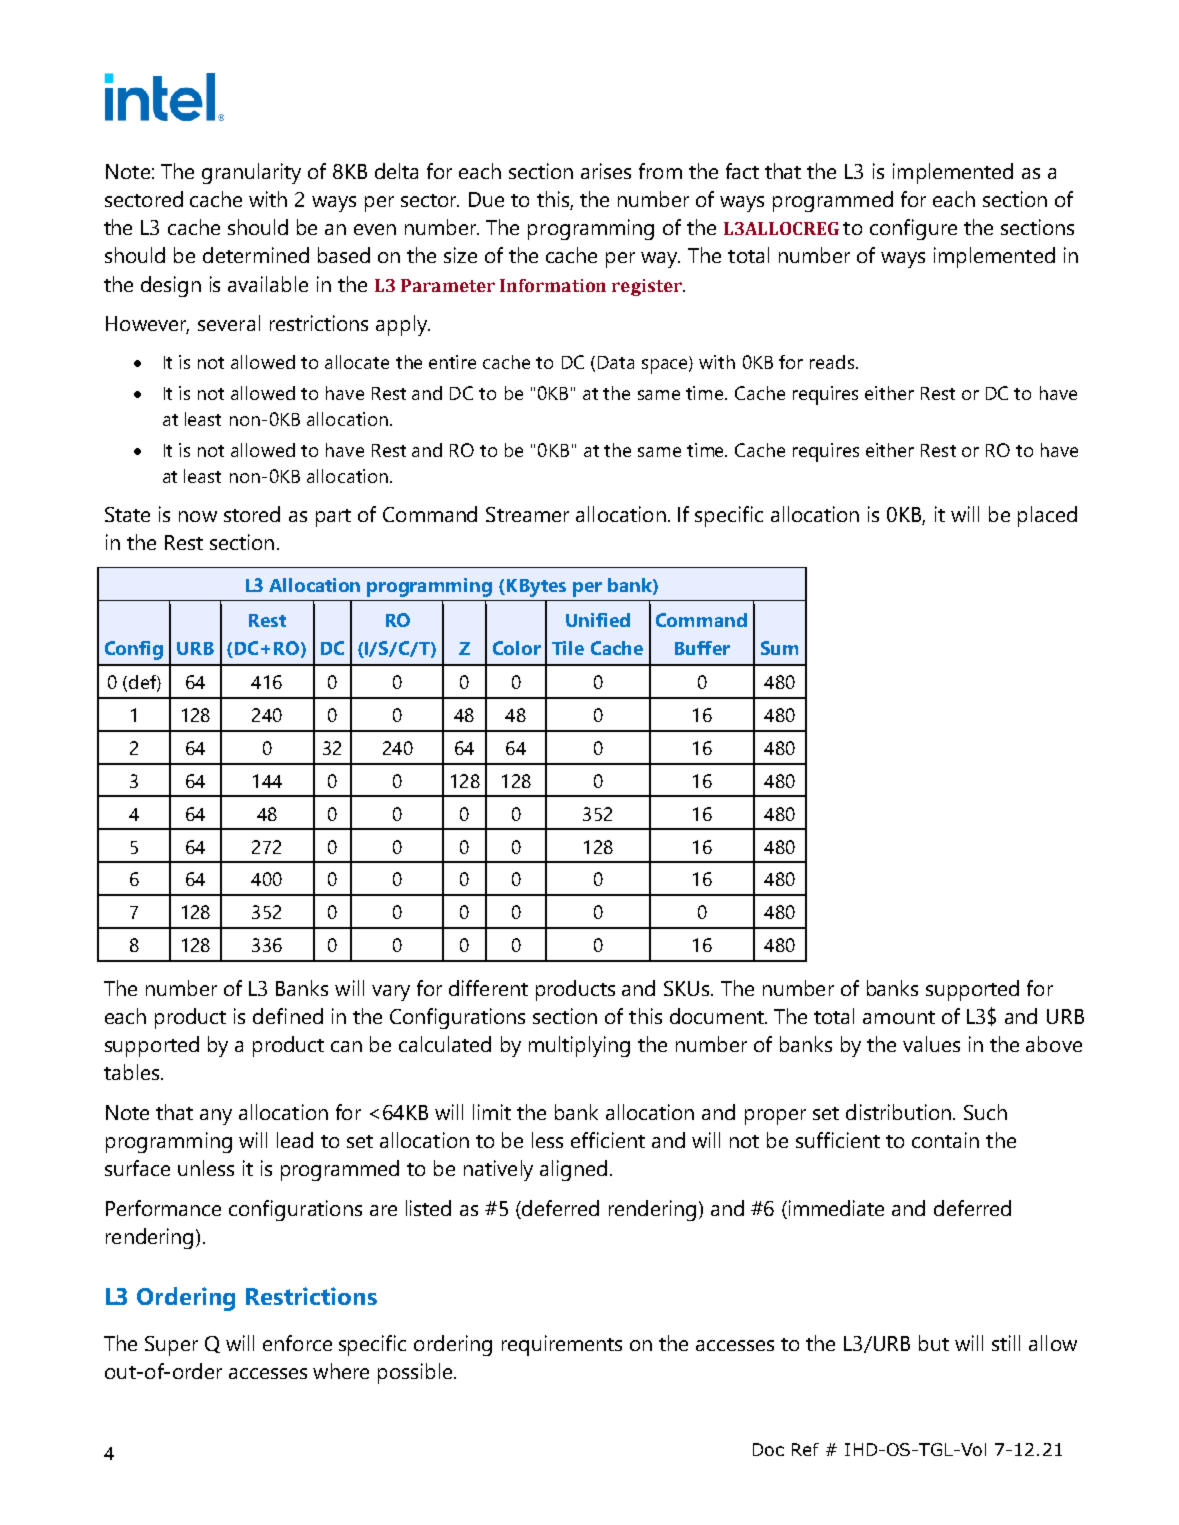 The height and width of the screenshot is (1525, 1179). I want to click on fact, so click(742, 171).
